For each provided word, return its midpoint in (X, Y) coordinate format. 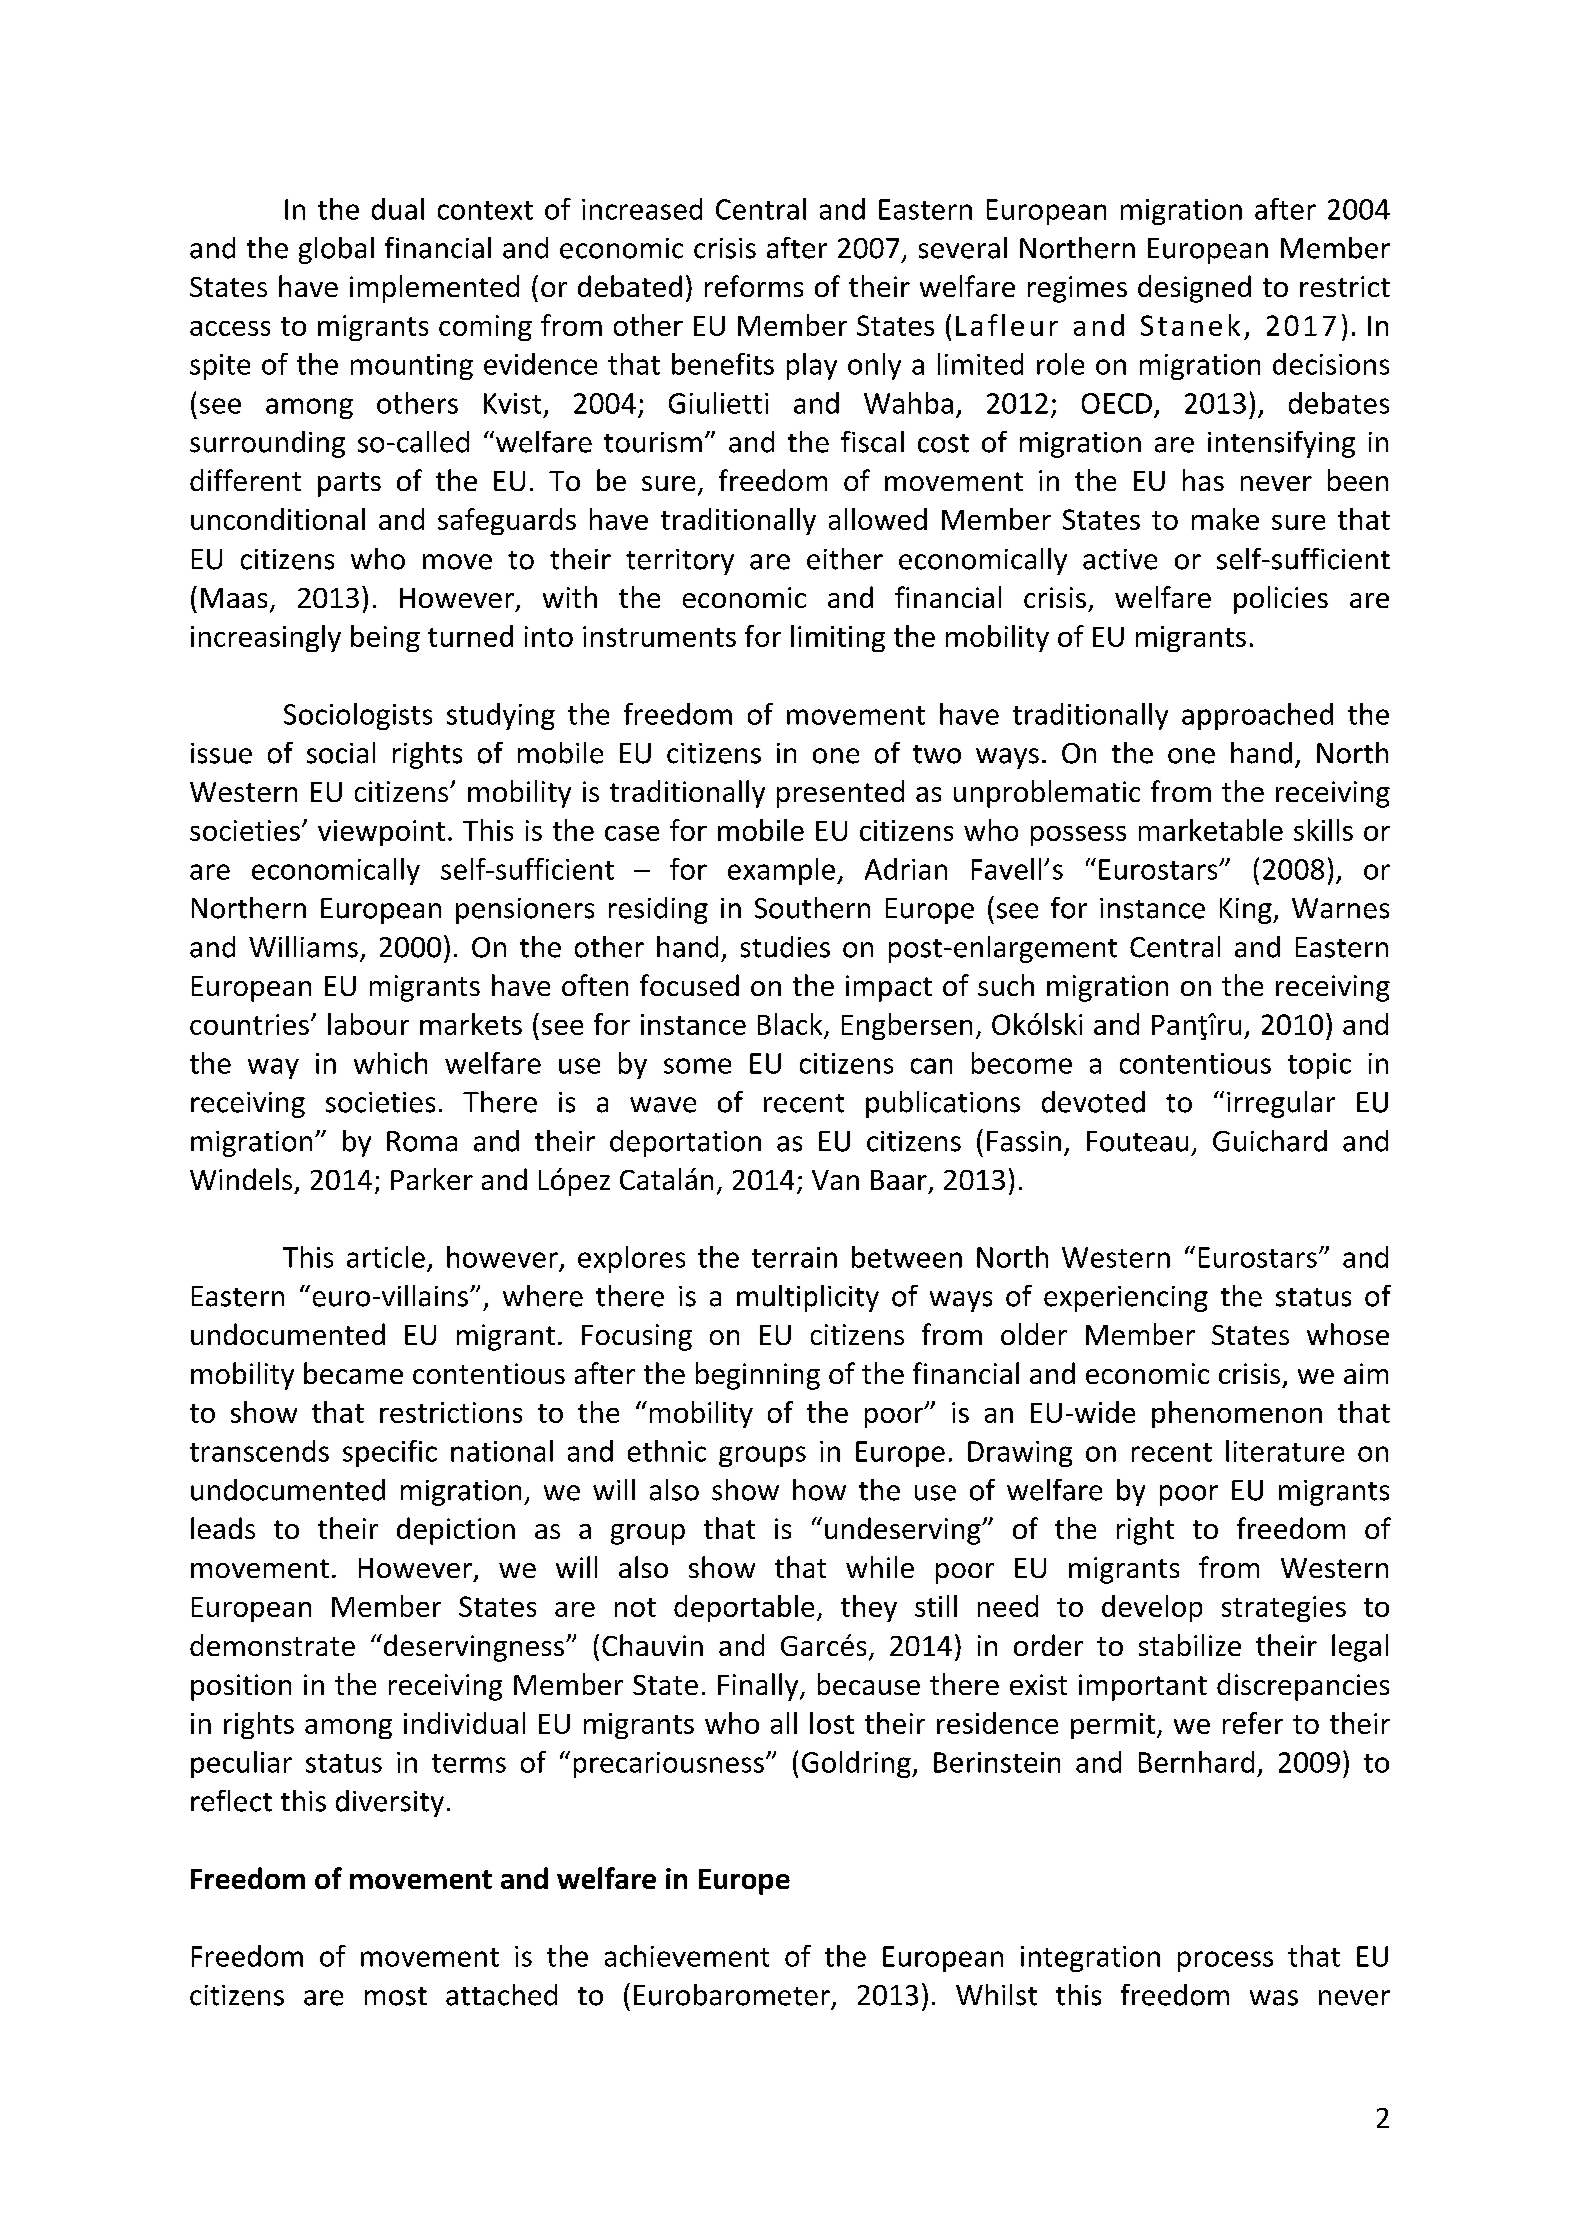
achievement (687, 1956)
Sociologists (358, 716)
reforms (754, 286)
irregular (1281, 1104)
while (880, 1567)
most (396, 1996)
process (1225, 1961)
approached (1257, 716)
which (390, 1063)
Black (790, 1024)
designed (1194, 289)
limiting (838, 638)
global (336, 250)
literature (1285, 1451)
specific (390, 1453)
